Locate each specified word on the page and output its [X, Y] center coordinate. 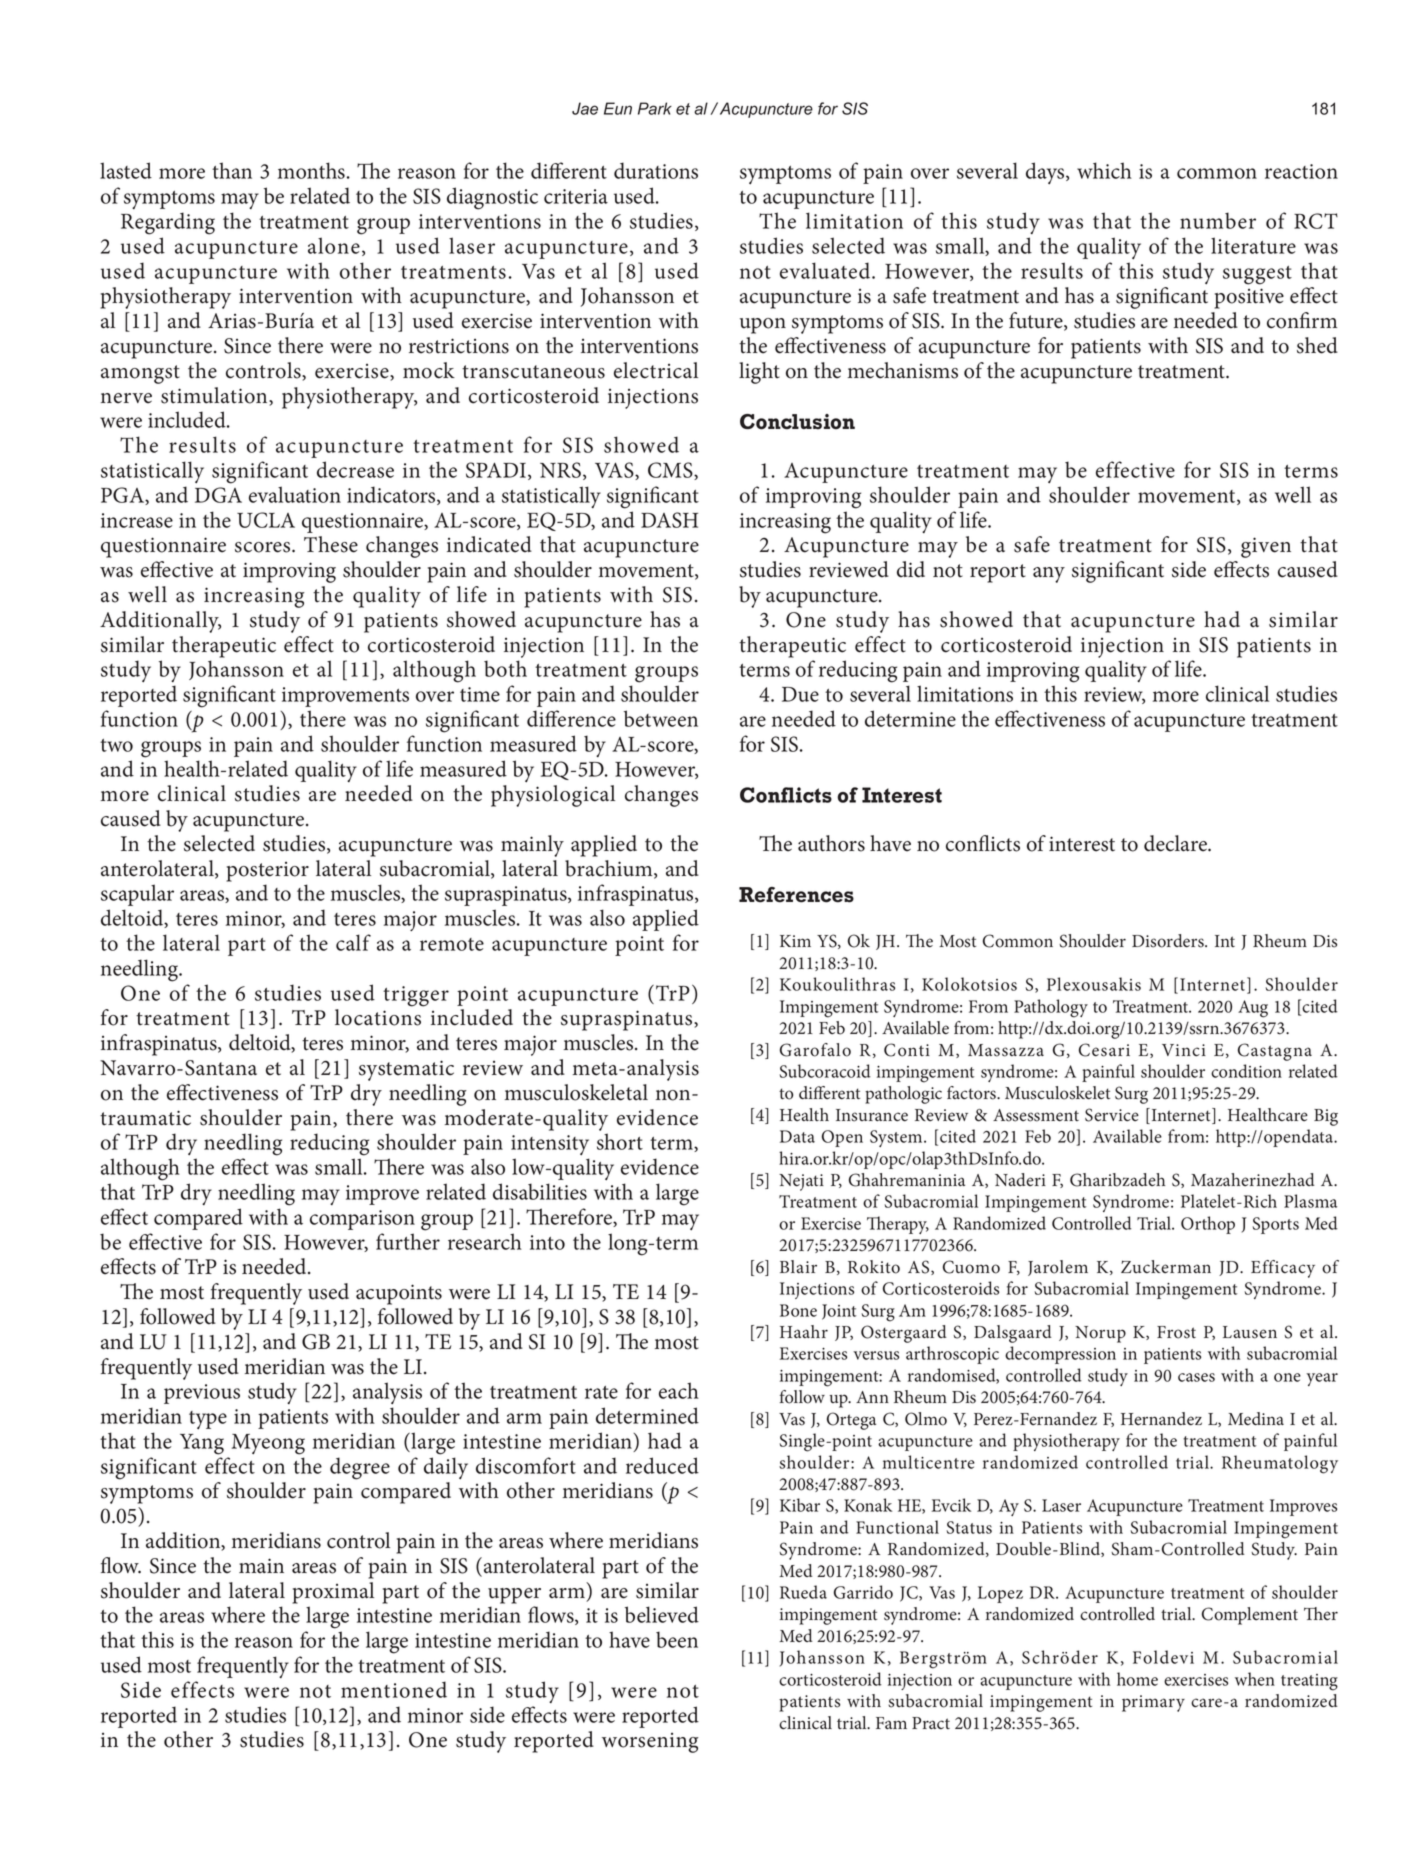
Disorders [1169, 941]
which [1104, 170]
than [232, 170]
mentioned [394, 1689]
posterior [267, 872]
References [796, 895]
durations [656, 170]
